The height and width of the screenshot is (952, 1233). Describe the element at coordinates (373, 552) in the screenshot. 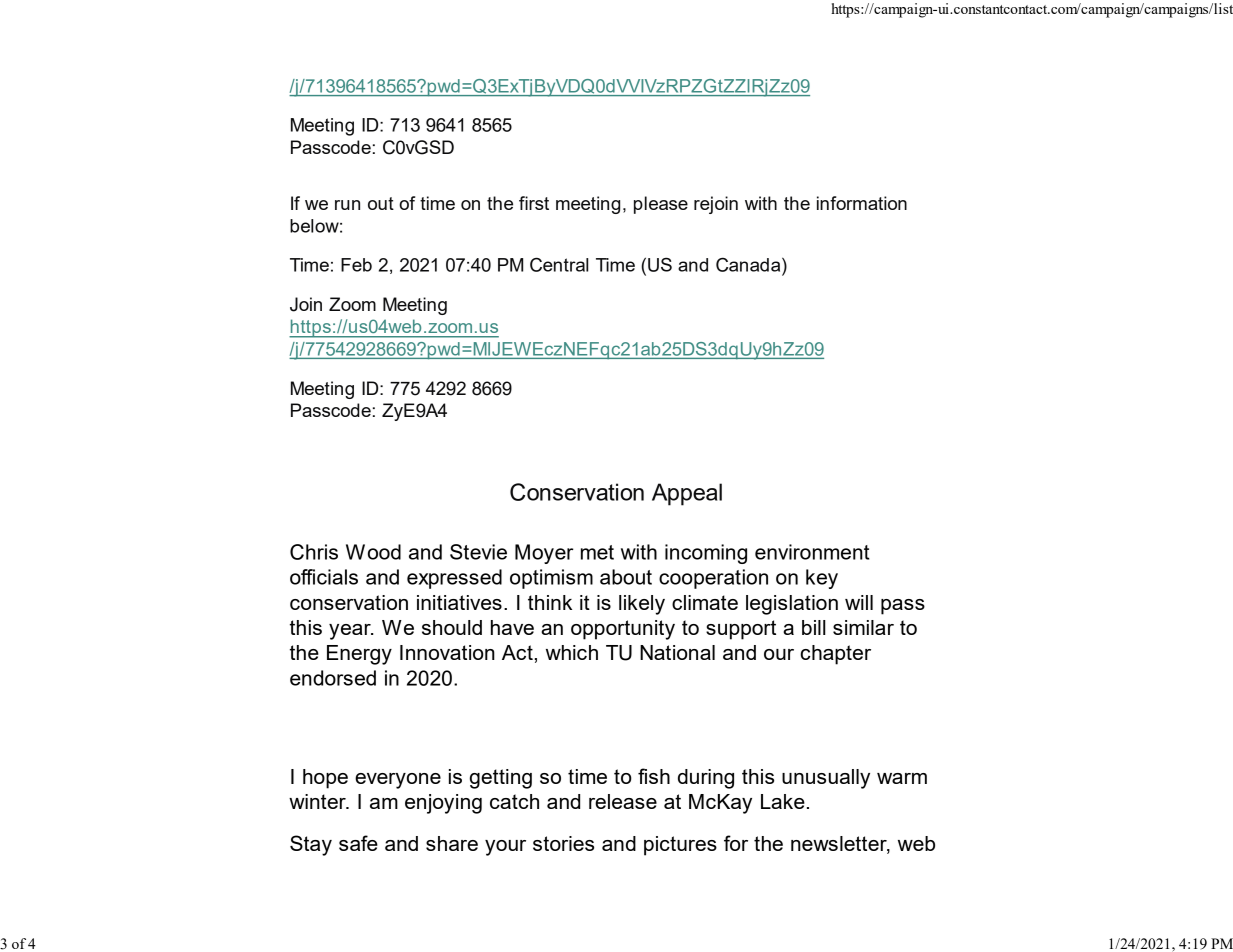

I see `Wood` at that location.
